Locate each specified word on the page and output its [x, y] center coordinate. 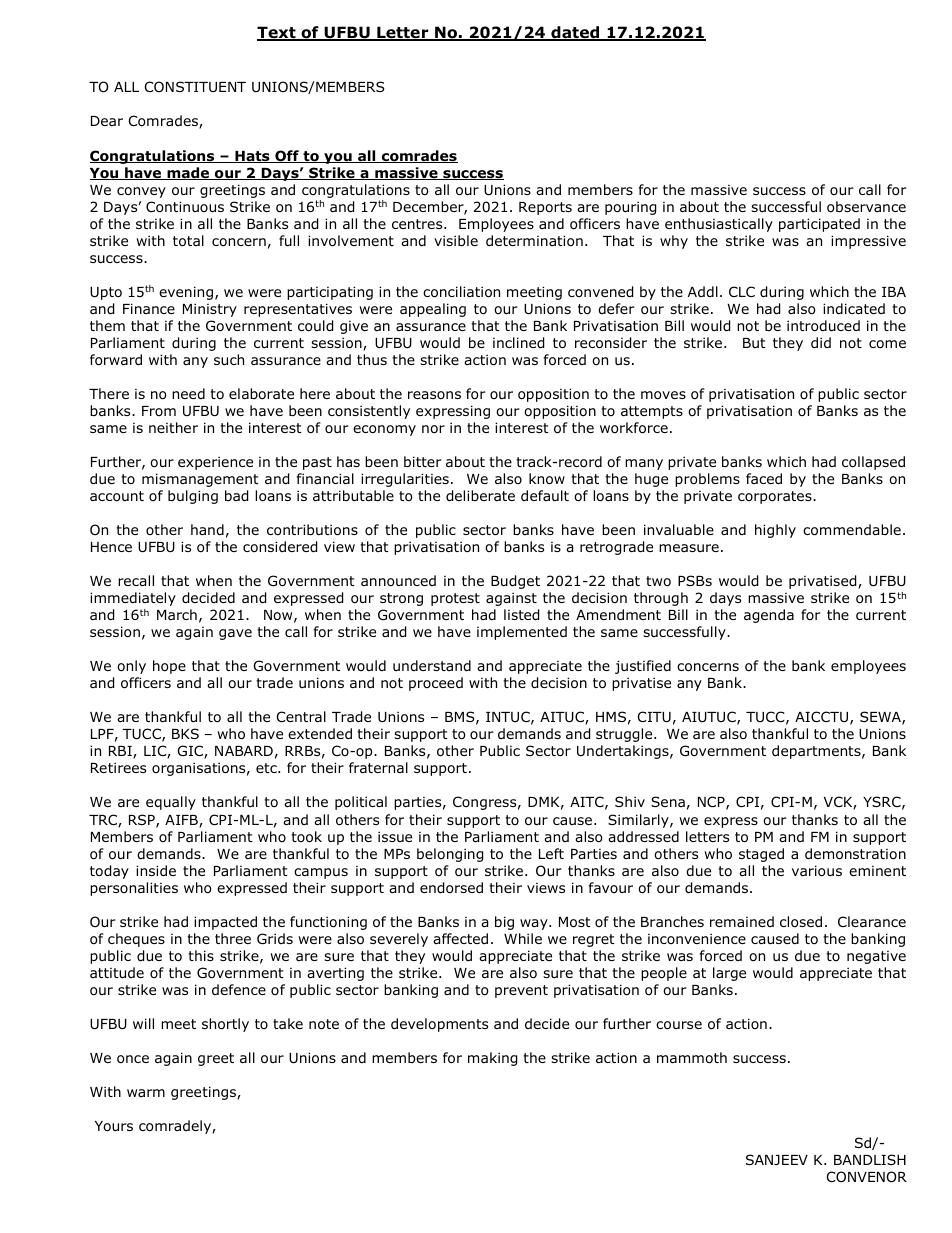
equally [171, 803]
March [177, 614]
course [679, 1025]
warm [146, 1093]
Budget [515, 582]
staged [761, 855]
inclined [518, 343]
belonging [450, 855]
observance [866, 207]
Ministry [210, 310]
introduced [823, 326]
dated [575, 33]
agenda [769, 616]
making [492, 1059]
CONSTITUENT [195, 86]
